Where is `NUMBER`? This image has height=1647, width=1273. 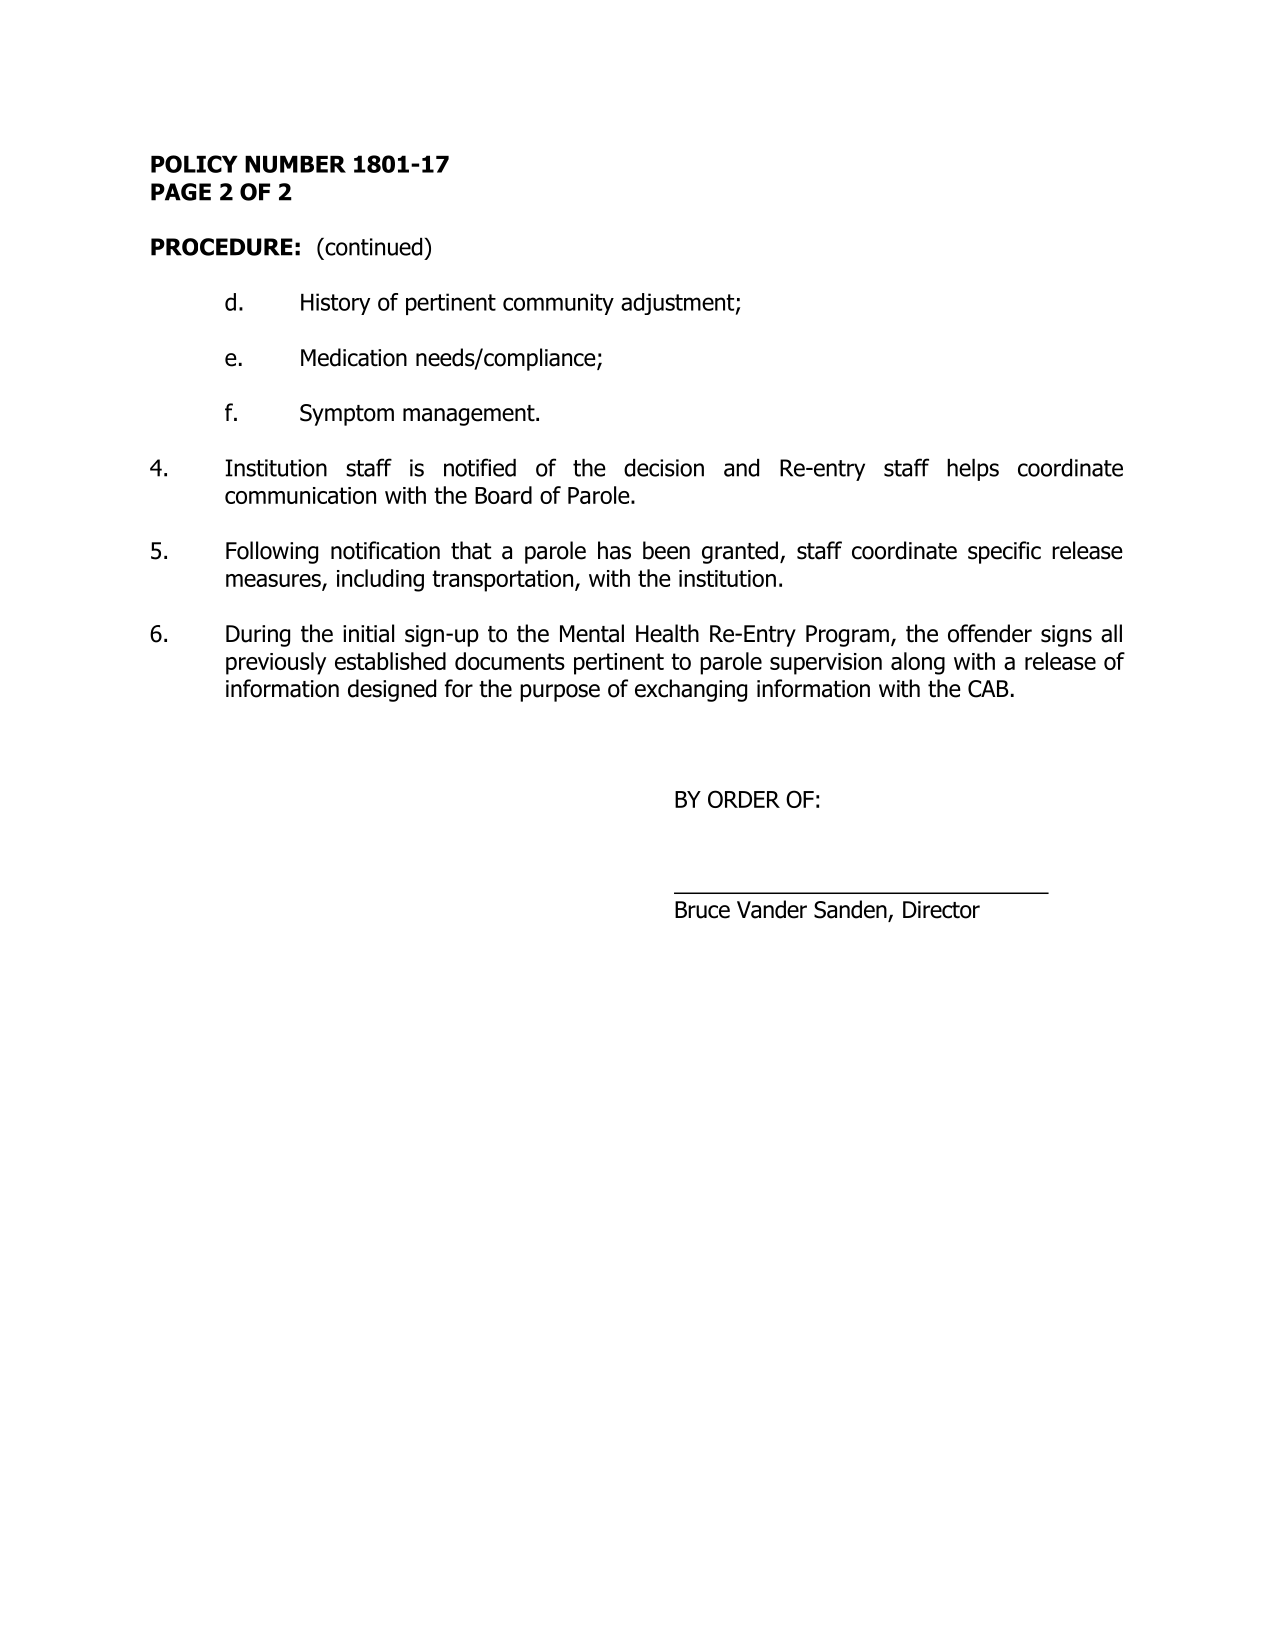
NUMBER is located at coordinates (295, 164).
